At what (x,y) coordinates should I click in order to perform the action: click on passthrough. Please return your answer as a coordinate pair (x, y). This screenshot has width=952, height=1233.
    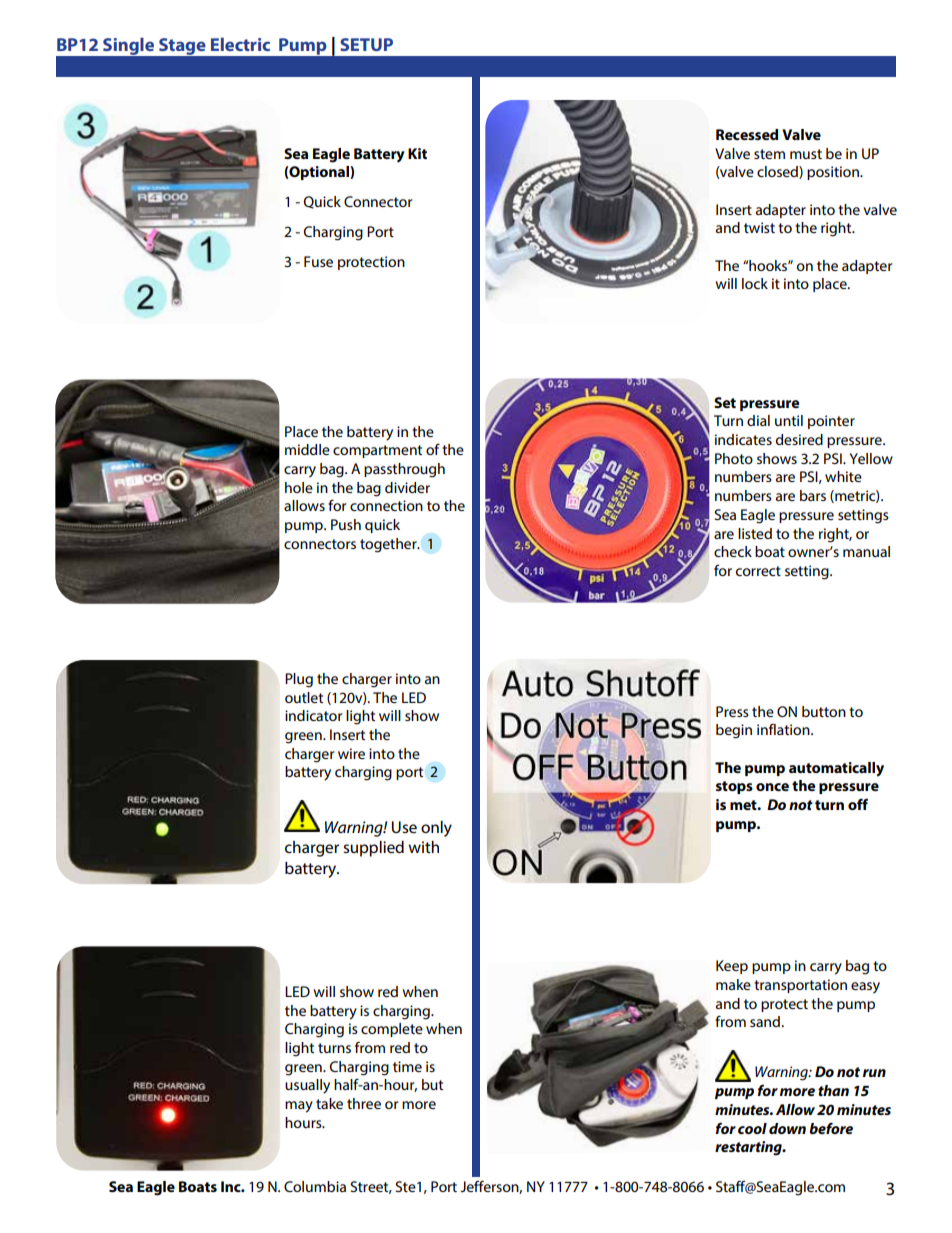
    Looking at the image, I should click on (404, 470).
